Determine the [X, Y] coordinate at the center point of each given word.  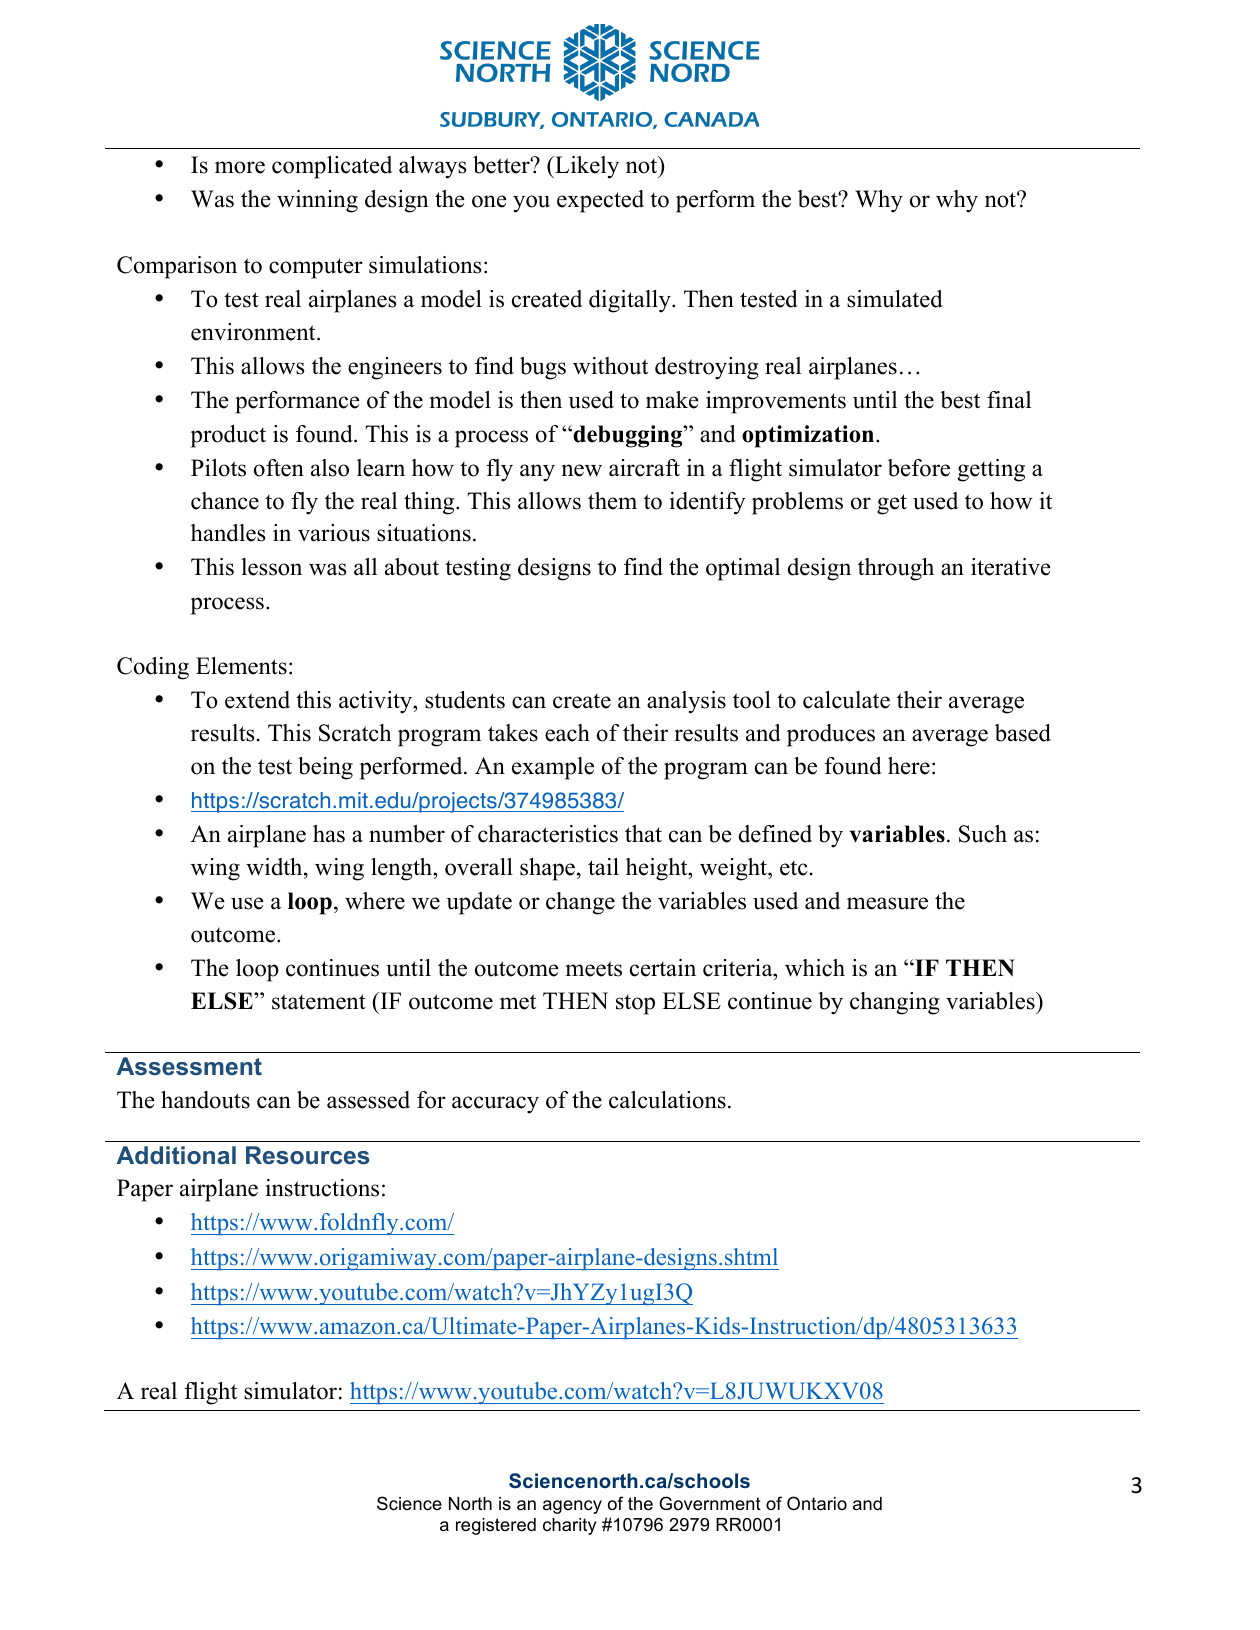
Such [983, 834]
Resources [307, 1155]
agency [572, 1507]
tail [603, 867]
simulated [895, 299]
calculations [667, 1100]
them [612, 501]
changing [895, 1003]
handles [228, 533]
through [896, 569]
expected [600, 201]
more [240, 167]
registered [496, 1526]
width [275, 867]
